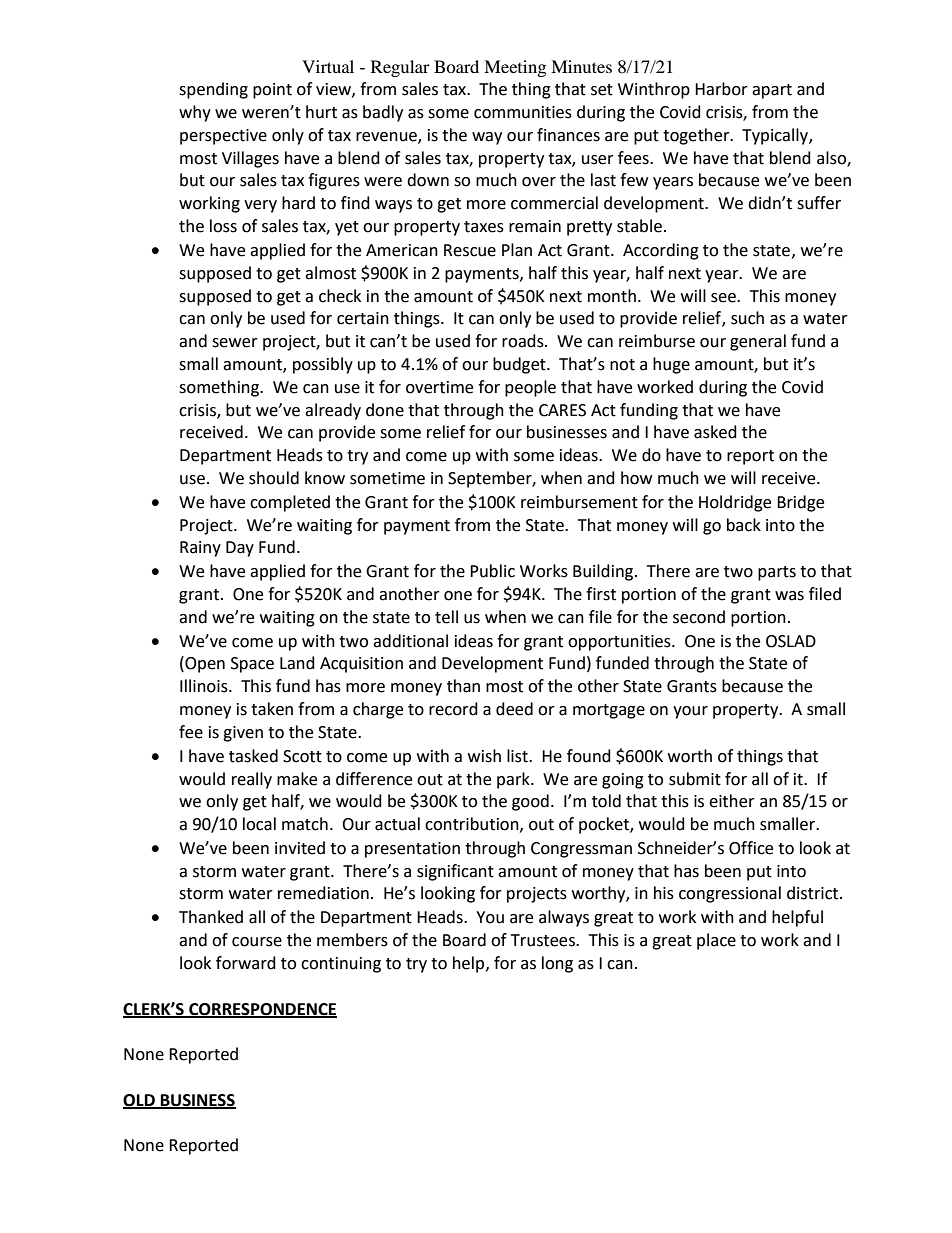 The image size is (952, 1233). Describe the element at coordinates (721, 89) in the document. I see `Harbor` at that location.
